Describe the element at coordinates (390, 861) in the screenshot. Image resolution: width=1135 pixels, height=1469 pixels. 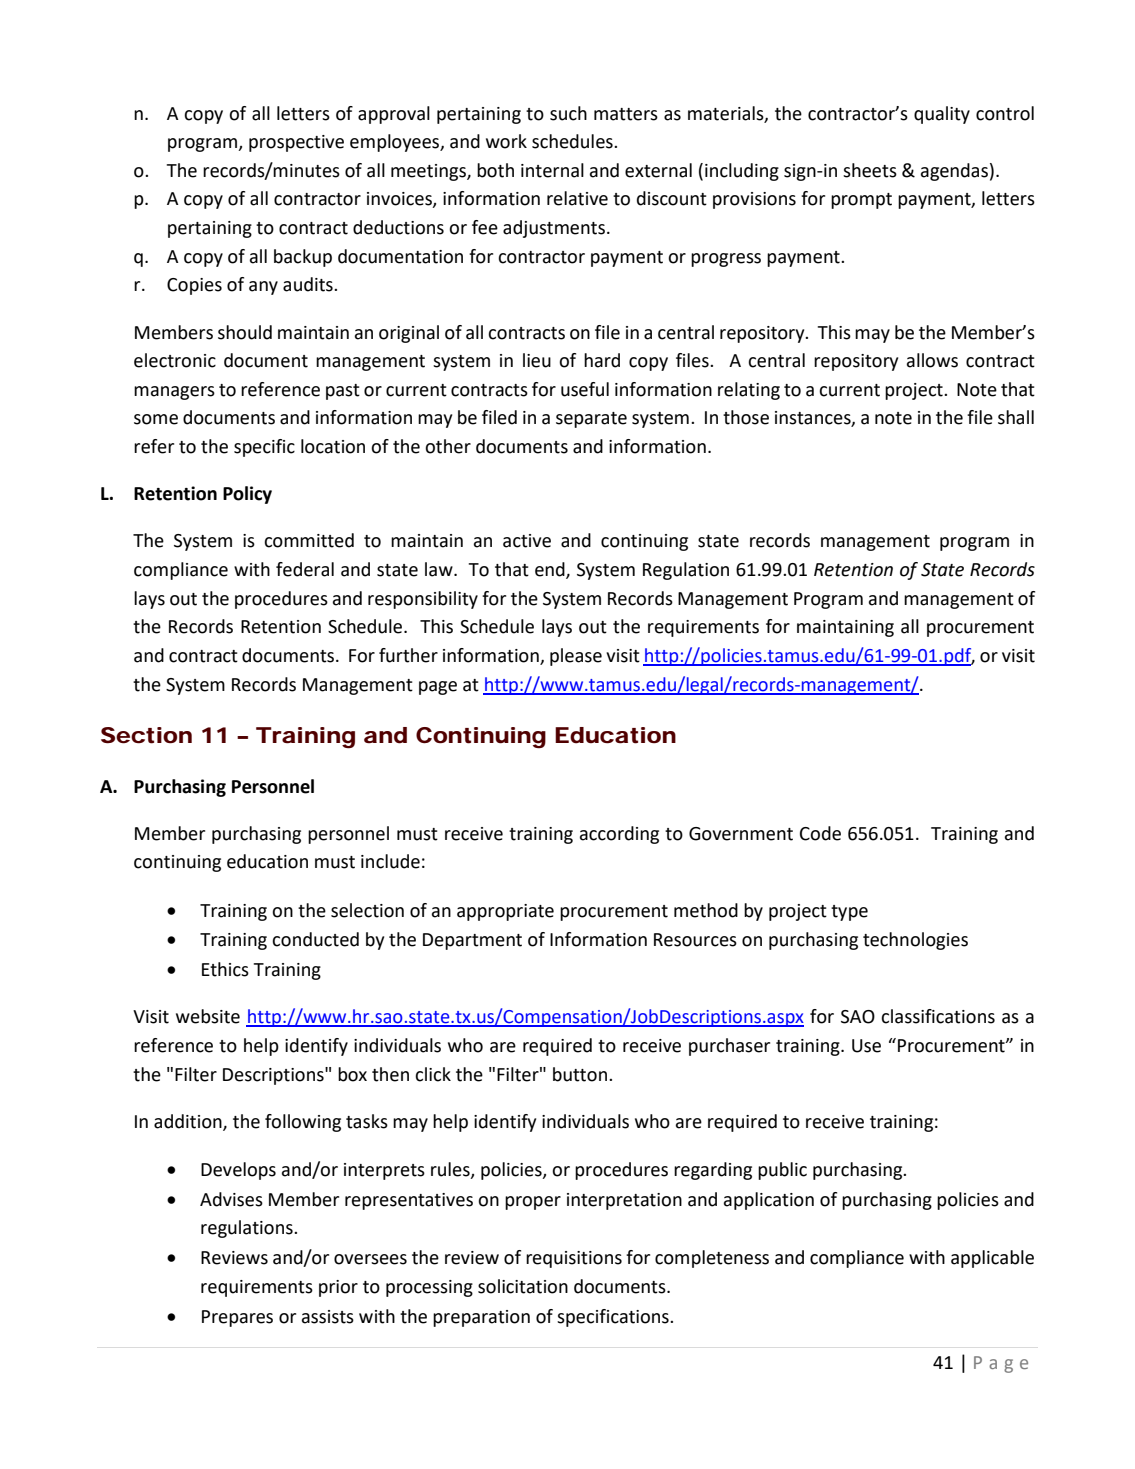
I see `include` at that location.
